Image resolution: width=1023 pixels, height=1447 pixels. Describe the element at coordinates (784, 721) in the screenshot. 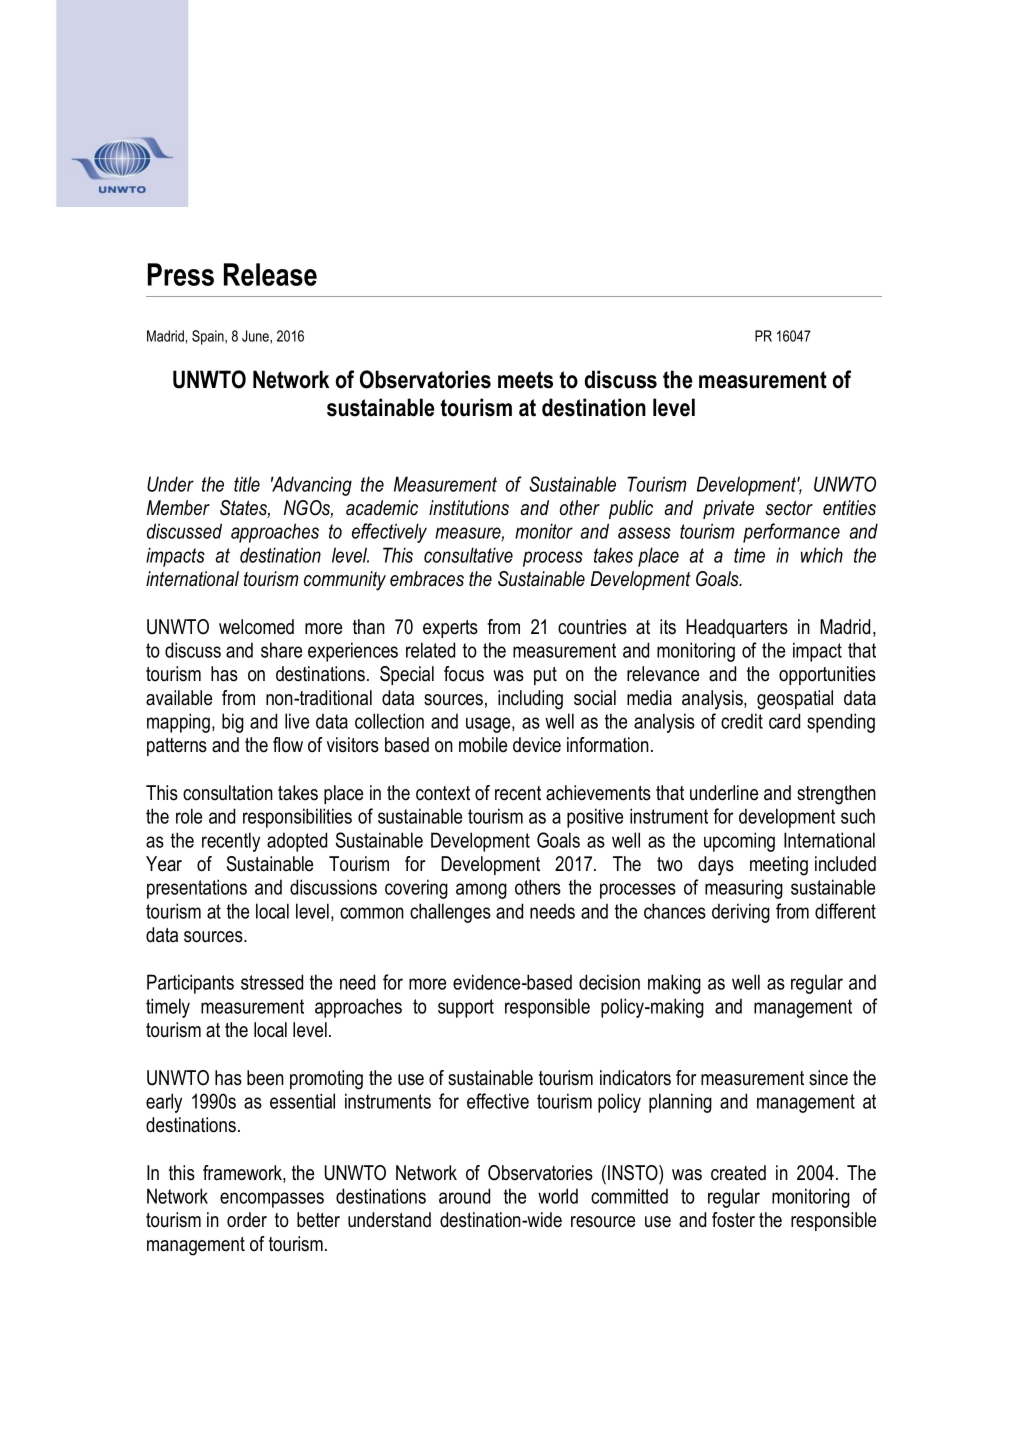

I see `card` at that location.
